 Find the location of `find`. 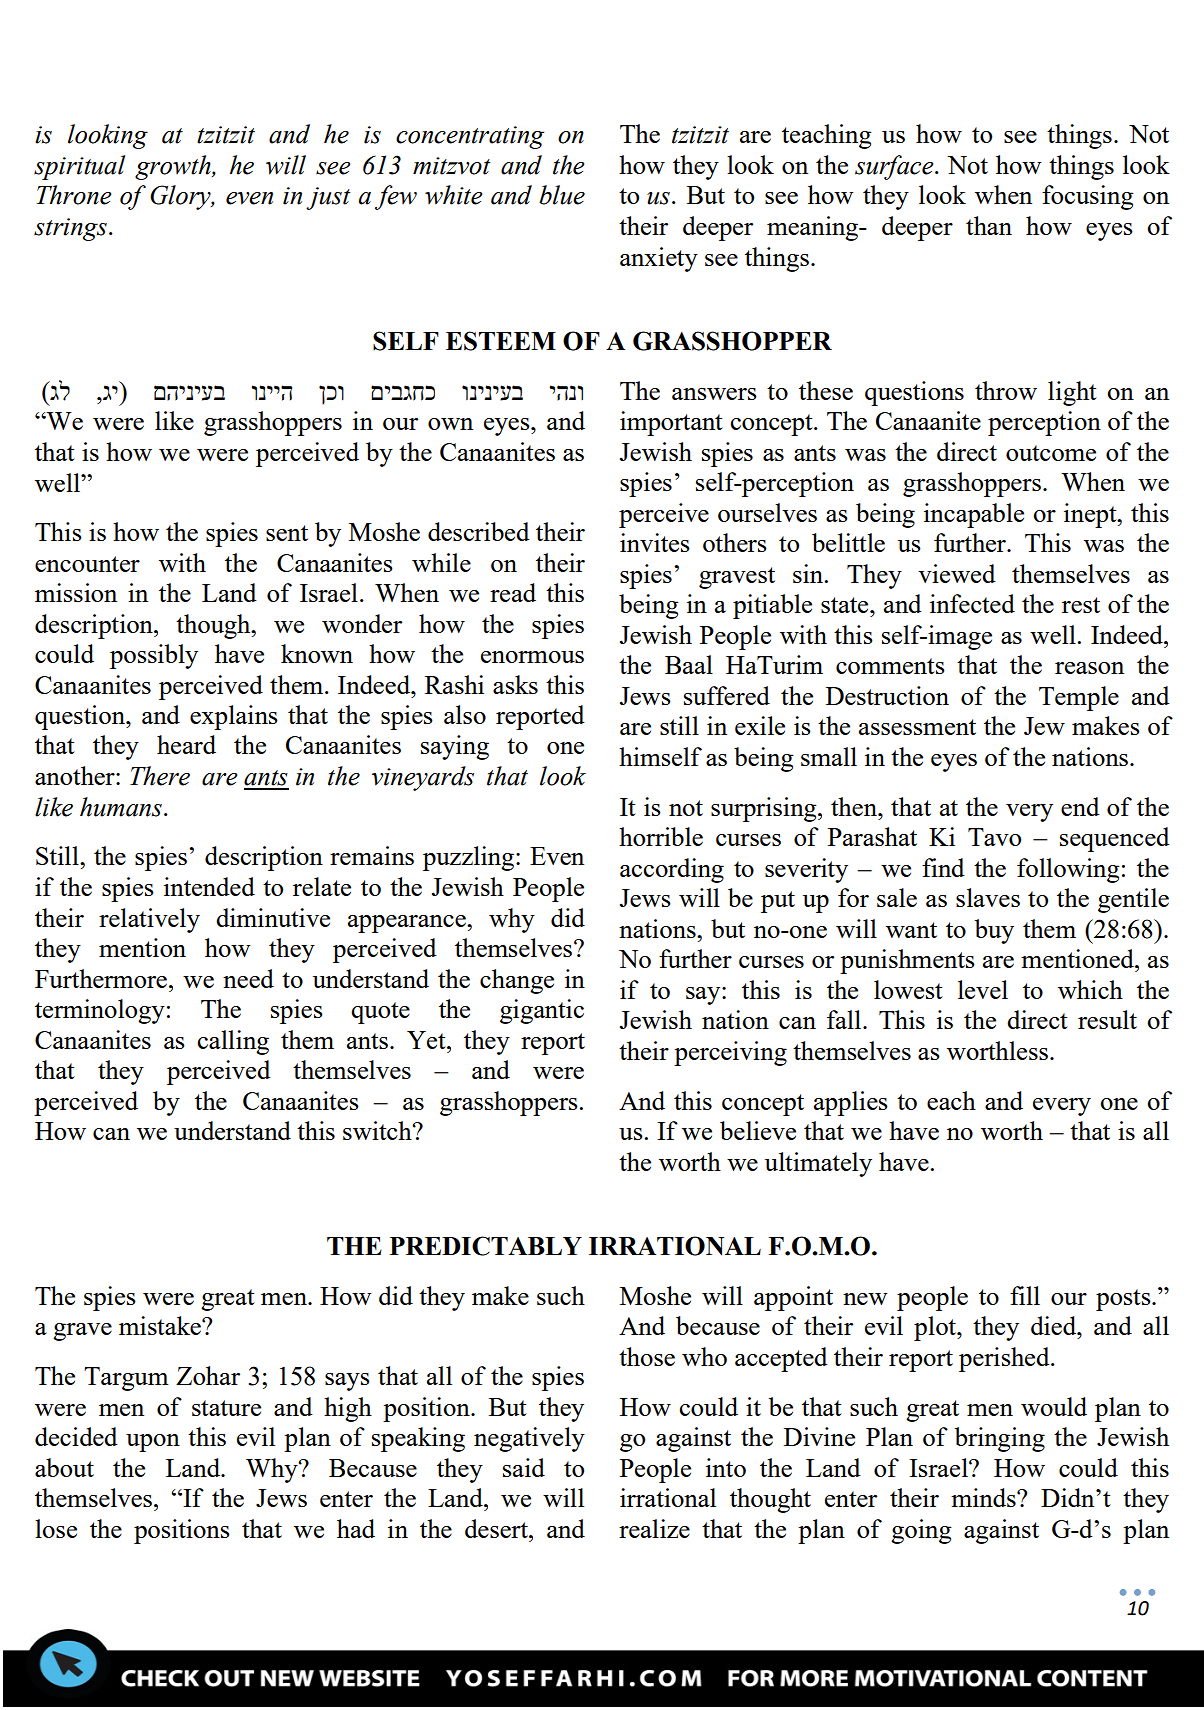

find is located at coordinates (943, 867).
